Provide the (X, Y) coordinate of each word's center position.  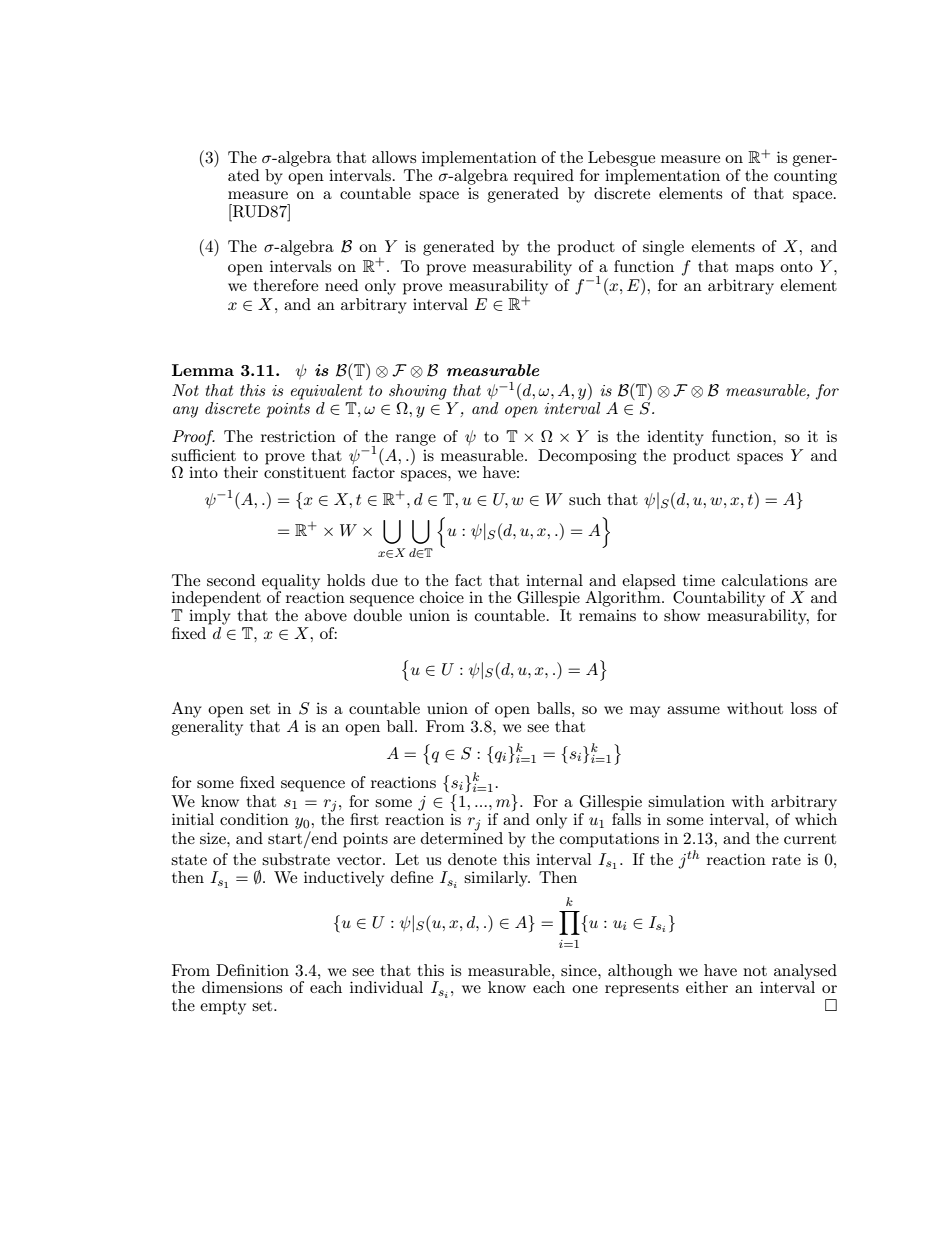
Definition (252, 970)
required (544, 177)
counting (805, 177)
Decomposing (587, 457)
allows (394, 157)
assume (693, 710)
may (645, 712)
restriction (298, 436)
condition (254, 819)
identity (675, 438)
